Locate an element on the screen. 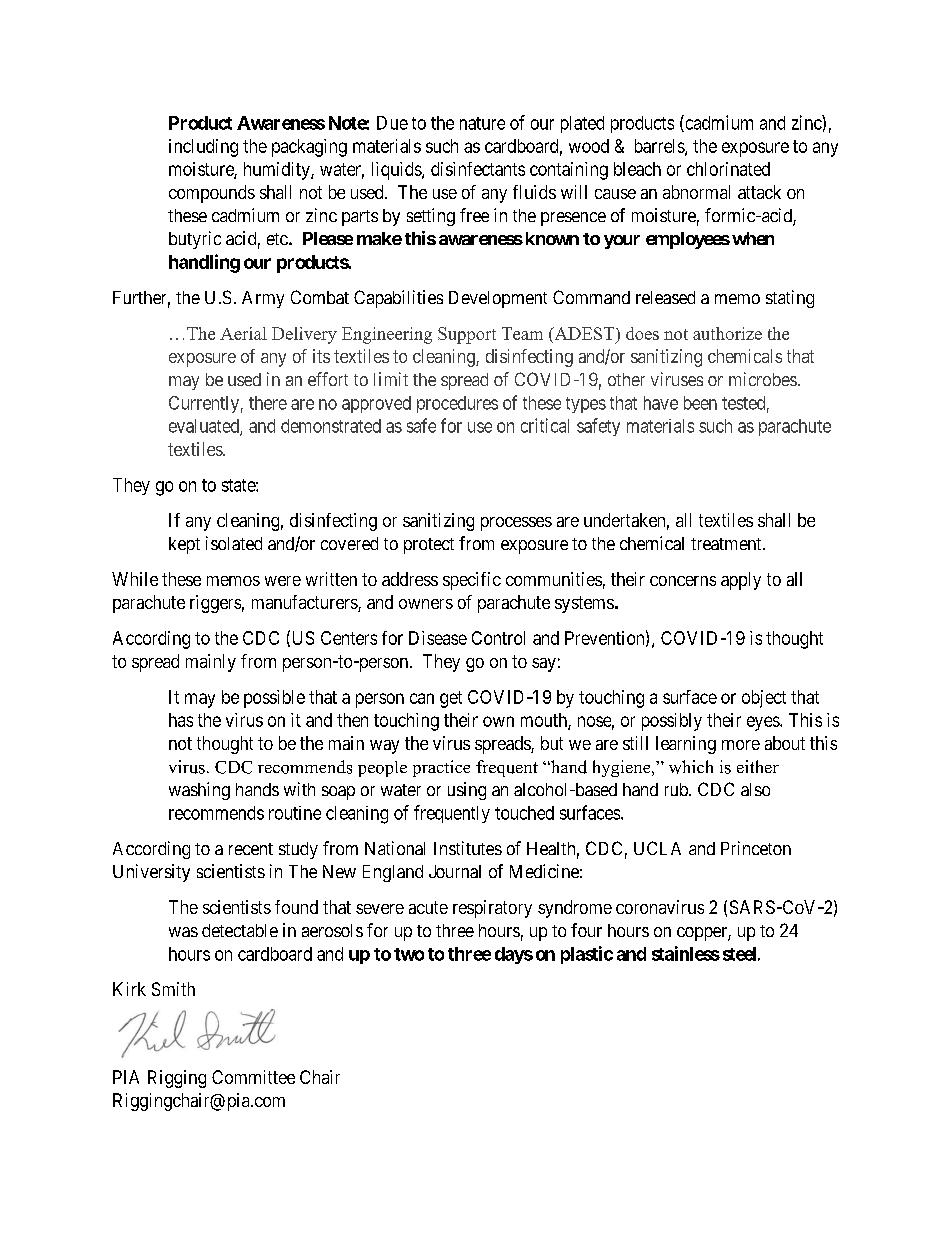  chlorinated is located at coordinates (728, 169).
